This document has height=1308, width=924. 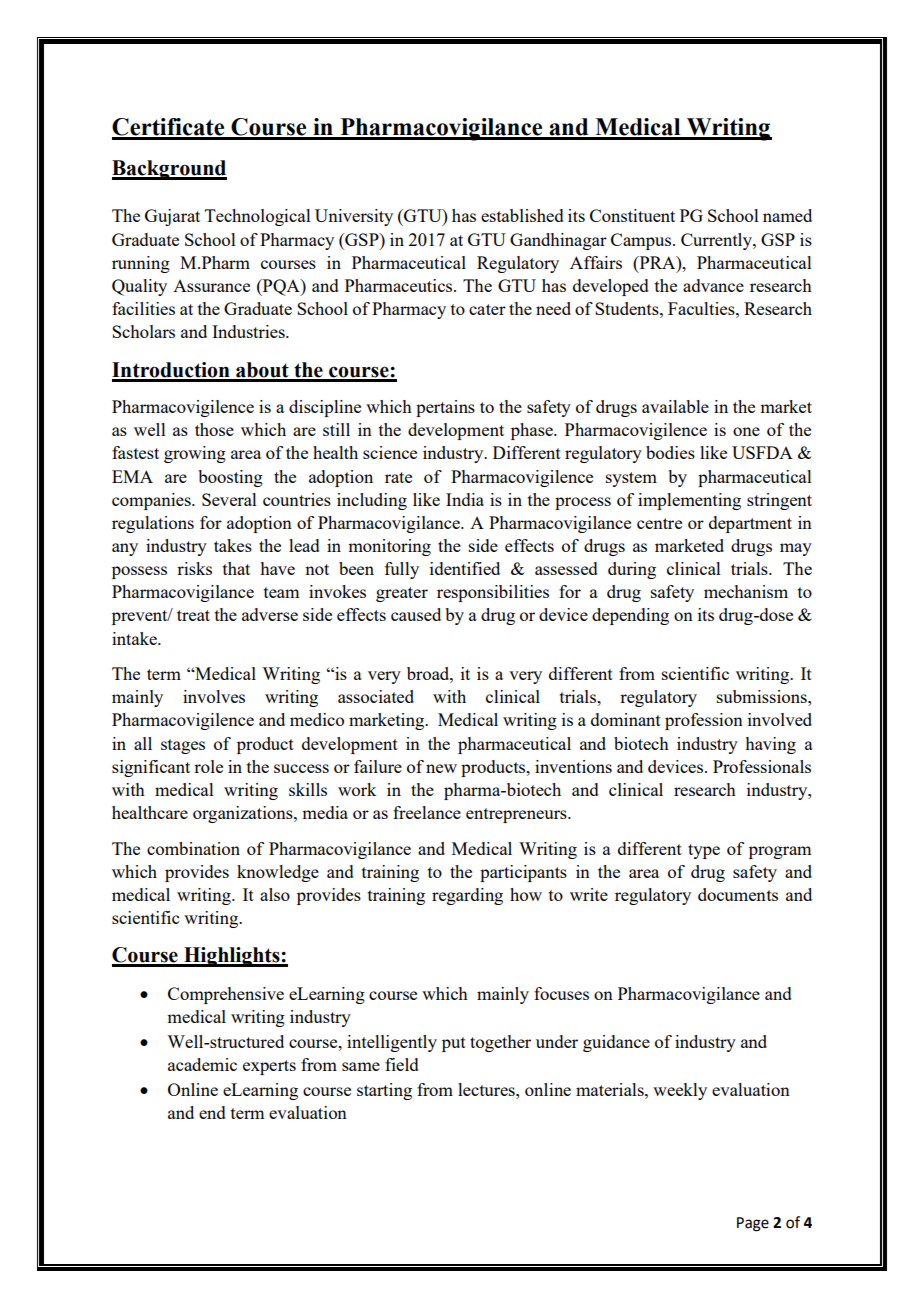 What do you see at coordinates (522, 215) in the document?
I see `established` at bounding box center [522, 215].
